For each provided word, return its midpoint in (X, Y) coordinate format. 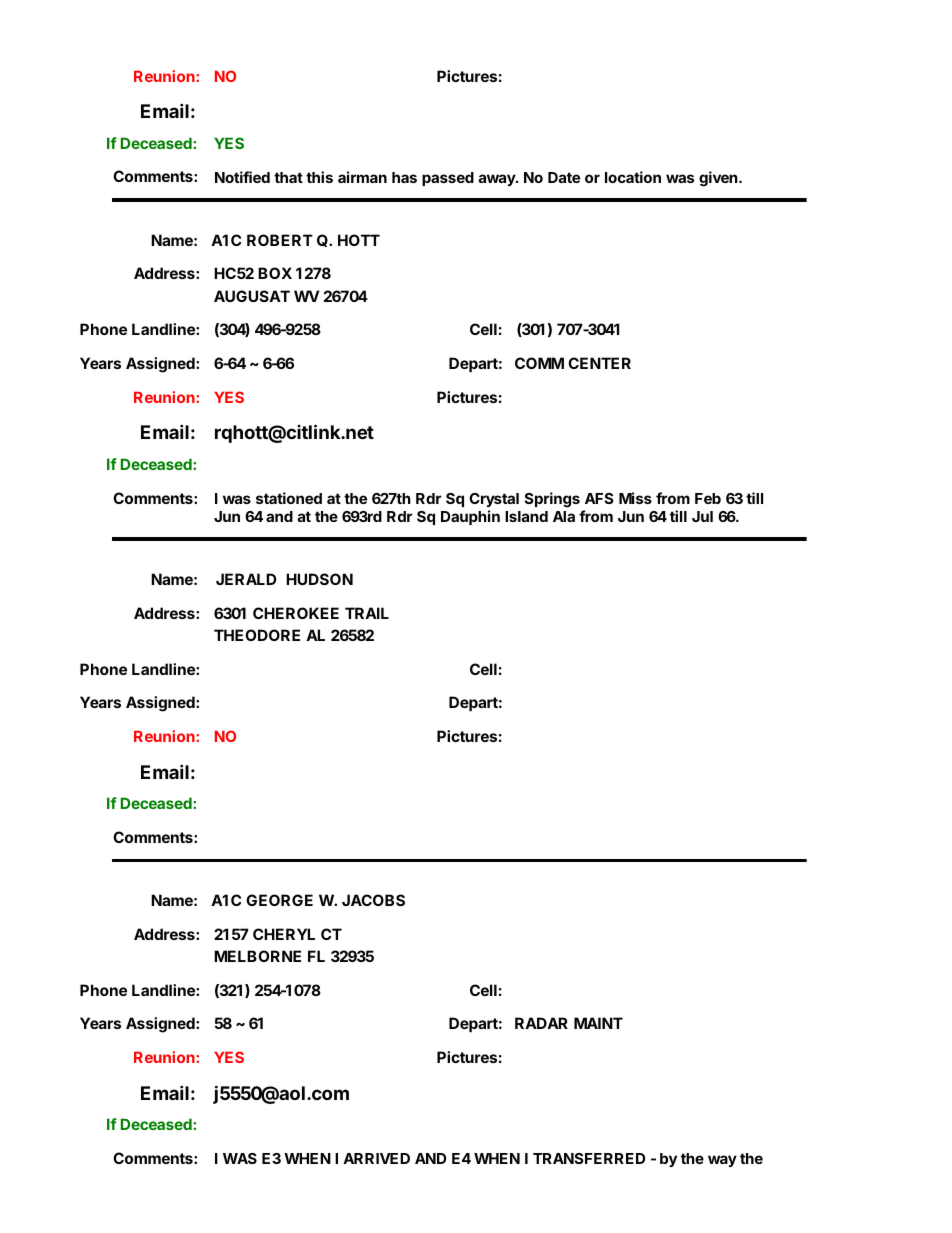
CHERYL (284, 934)
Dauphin (470, 517)
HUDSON (319, 579)
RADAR (541, 1023)
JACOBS (373, 900)
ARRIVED (376, 1158)
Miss (635, 498)
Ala (564, 516)
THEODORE (257, 635)
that (288, 177)
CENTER (599, 363)
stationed (289, 498)
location (633, 177)
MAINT (598, 1023)
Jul (702, 516)
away (498, 180)
